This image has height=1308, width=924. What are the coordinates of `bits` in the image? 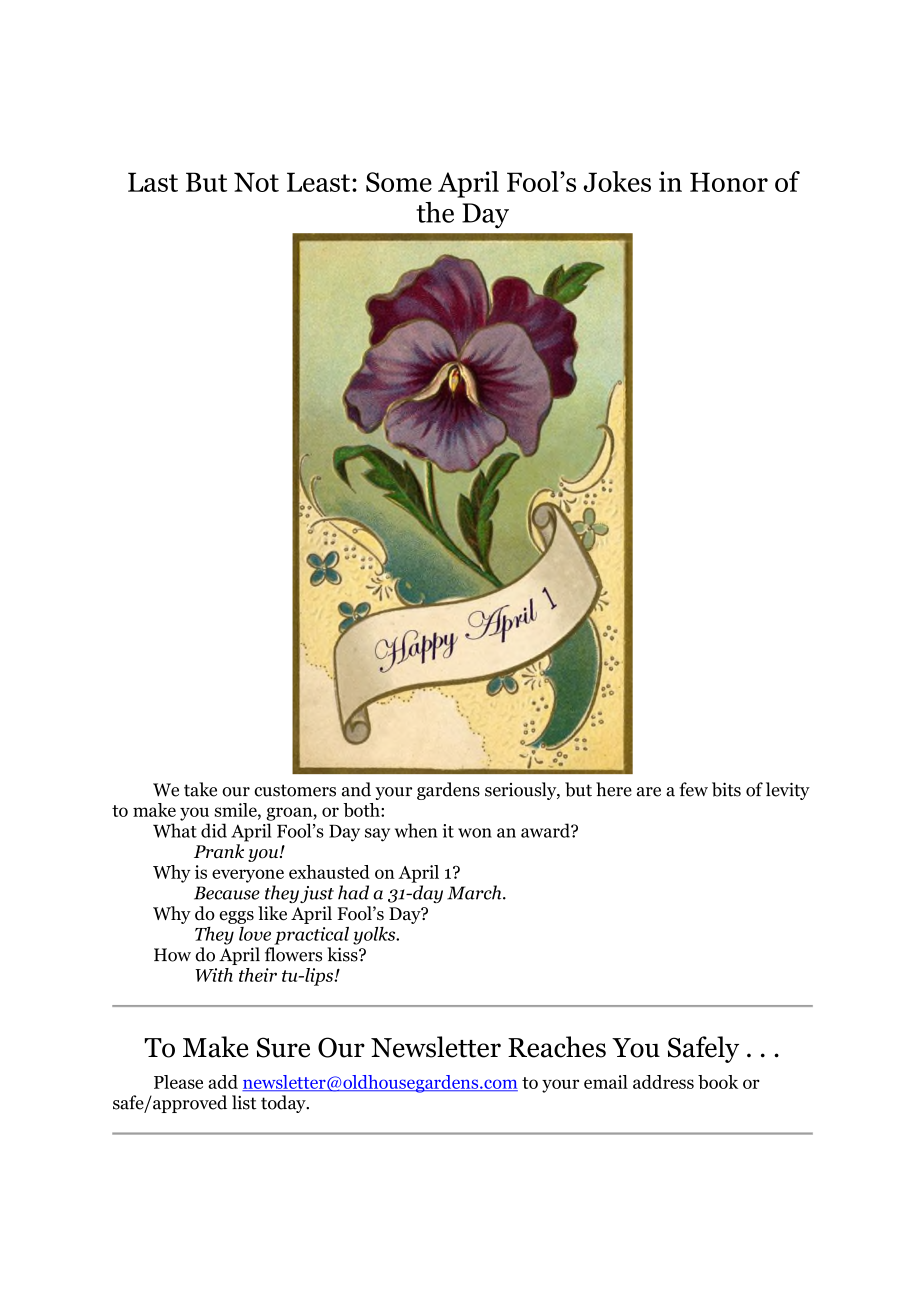 It's located at (726, 789).
